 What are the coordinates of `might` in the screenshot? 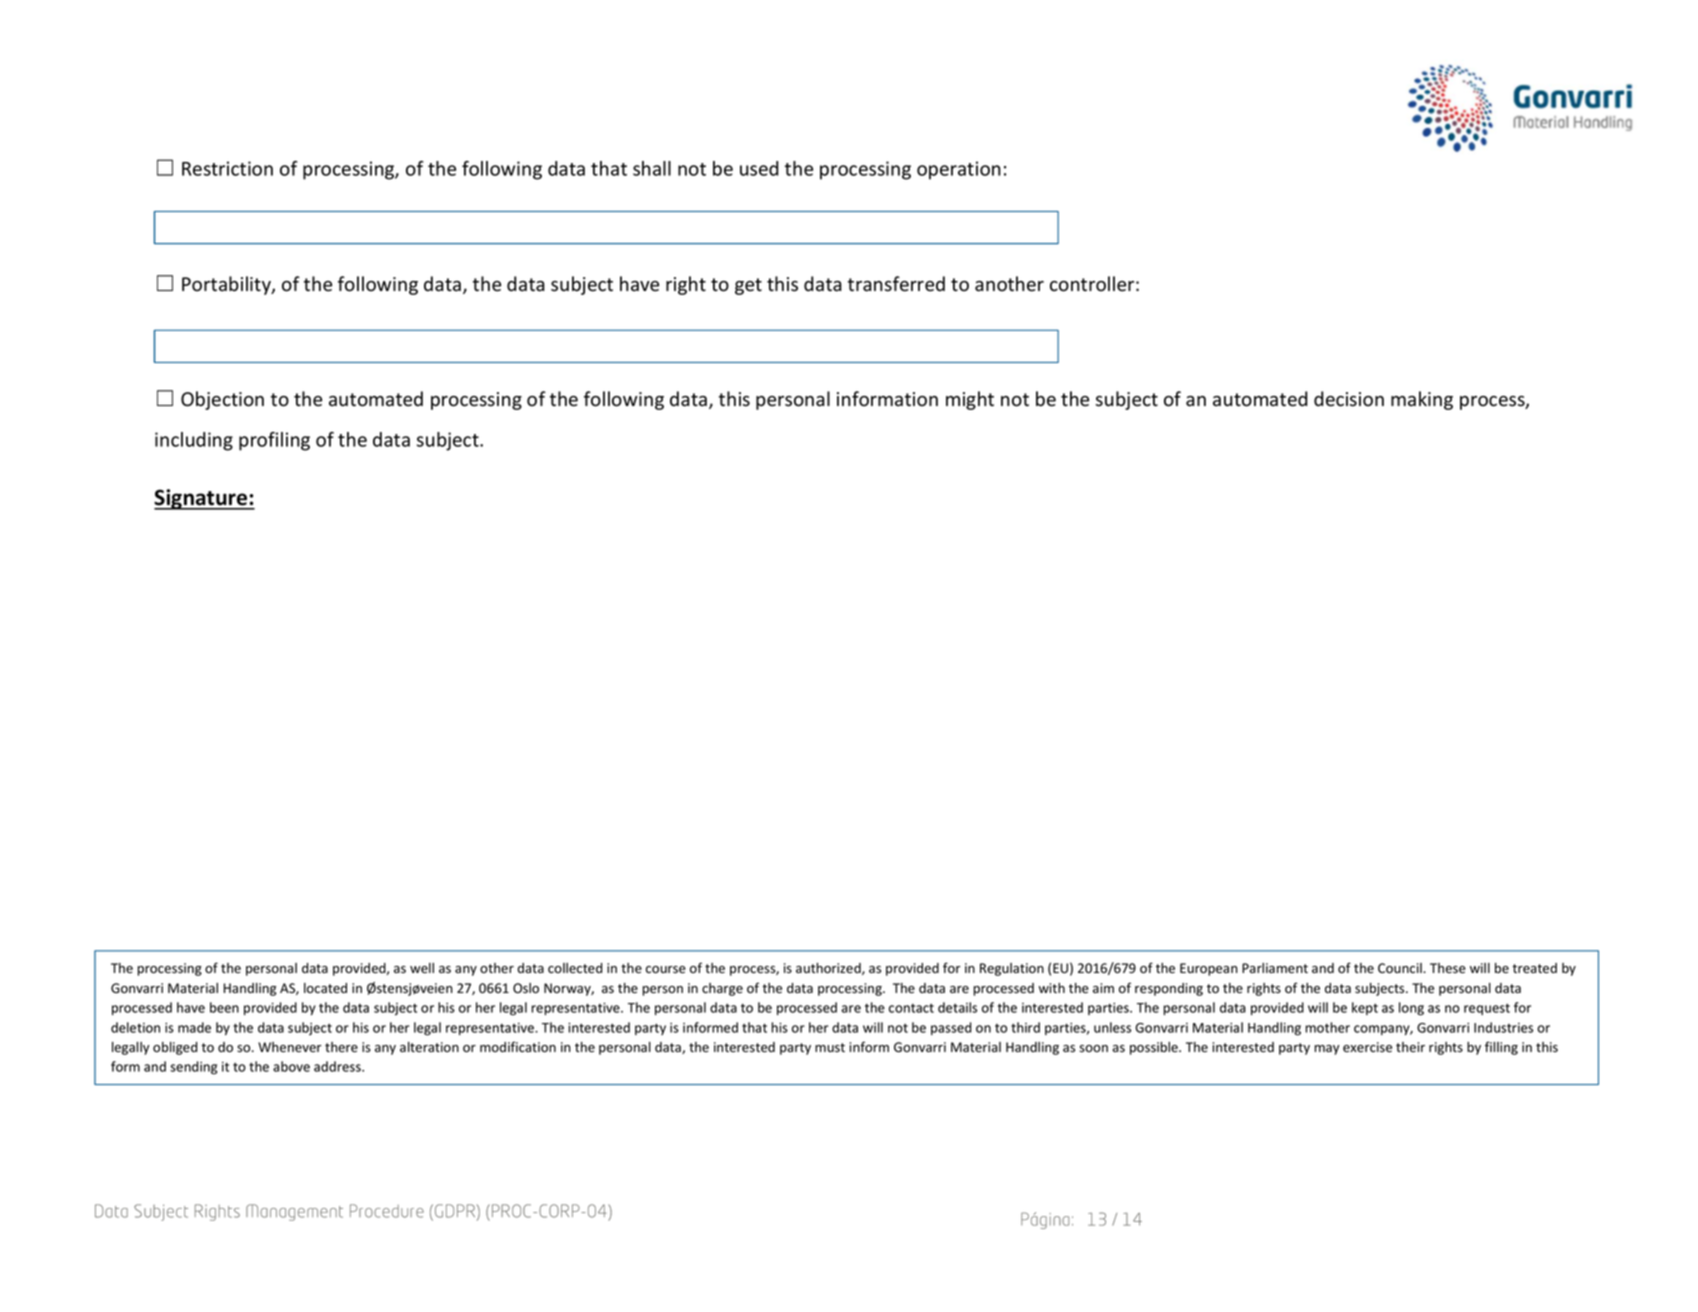 It's located at (970, 400).
